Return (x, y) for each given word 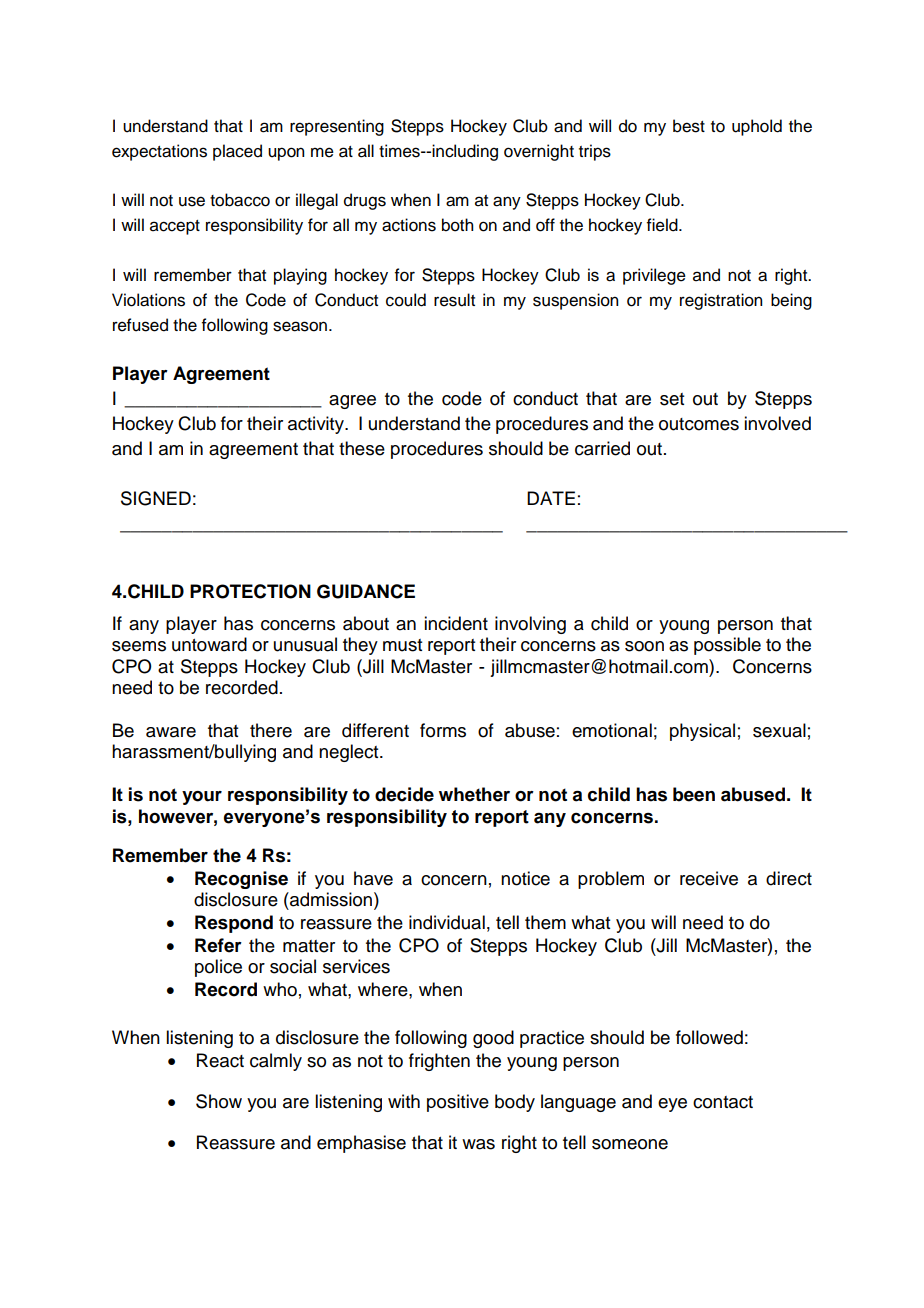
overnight (539, 152)
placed (237, 152)
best (689, 126)
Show (219, 1101)
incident (456, 623)
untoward (209, 644)
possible (727, 646)
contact (723, 1102)
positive (458, 1103)
